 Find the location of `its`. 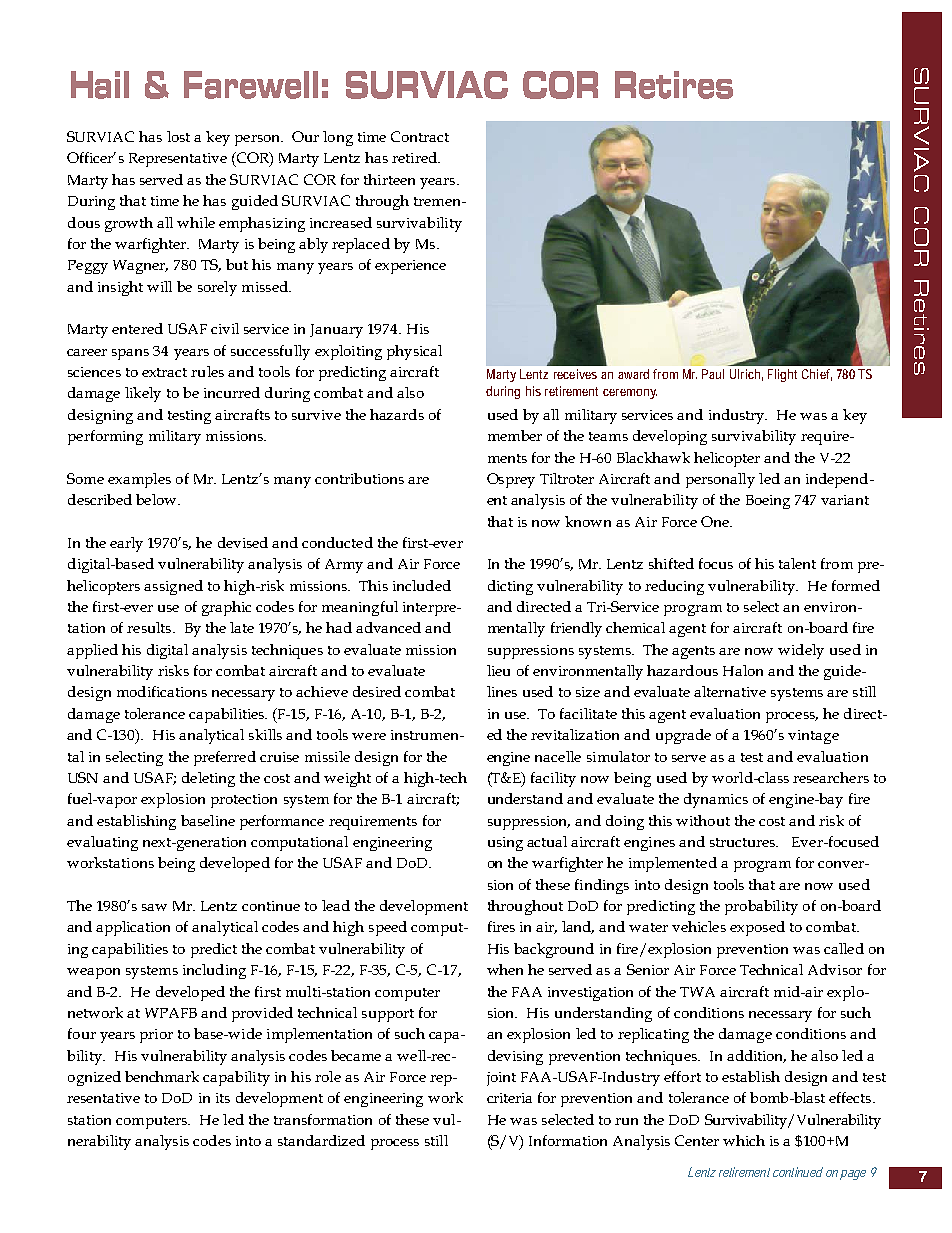

its is located at coordinates (223, 1098).
